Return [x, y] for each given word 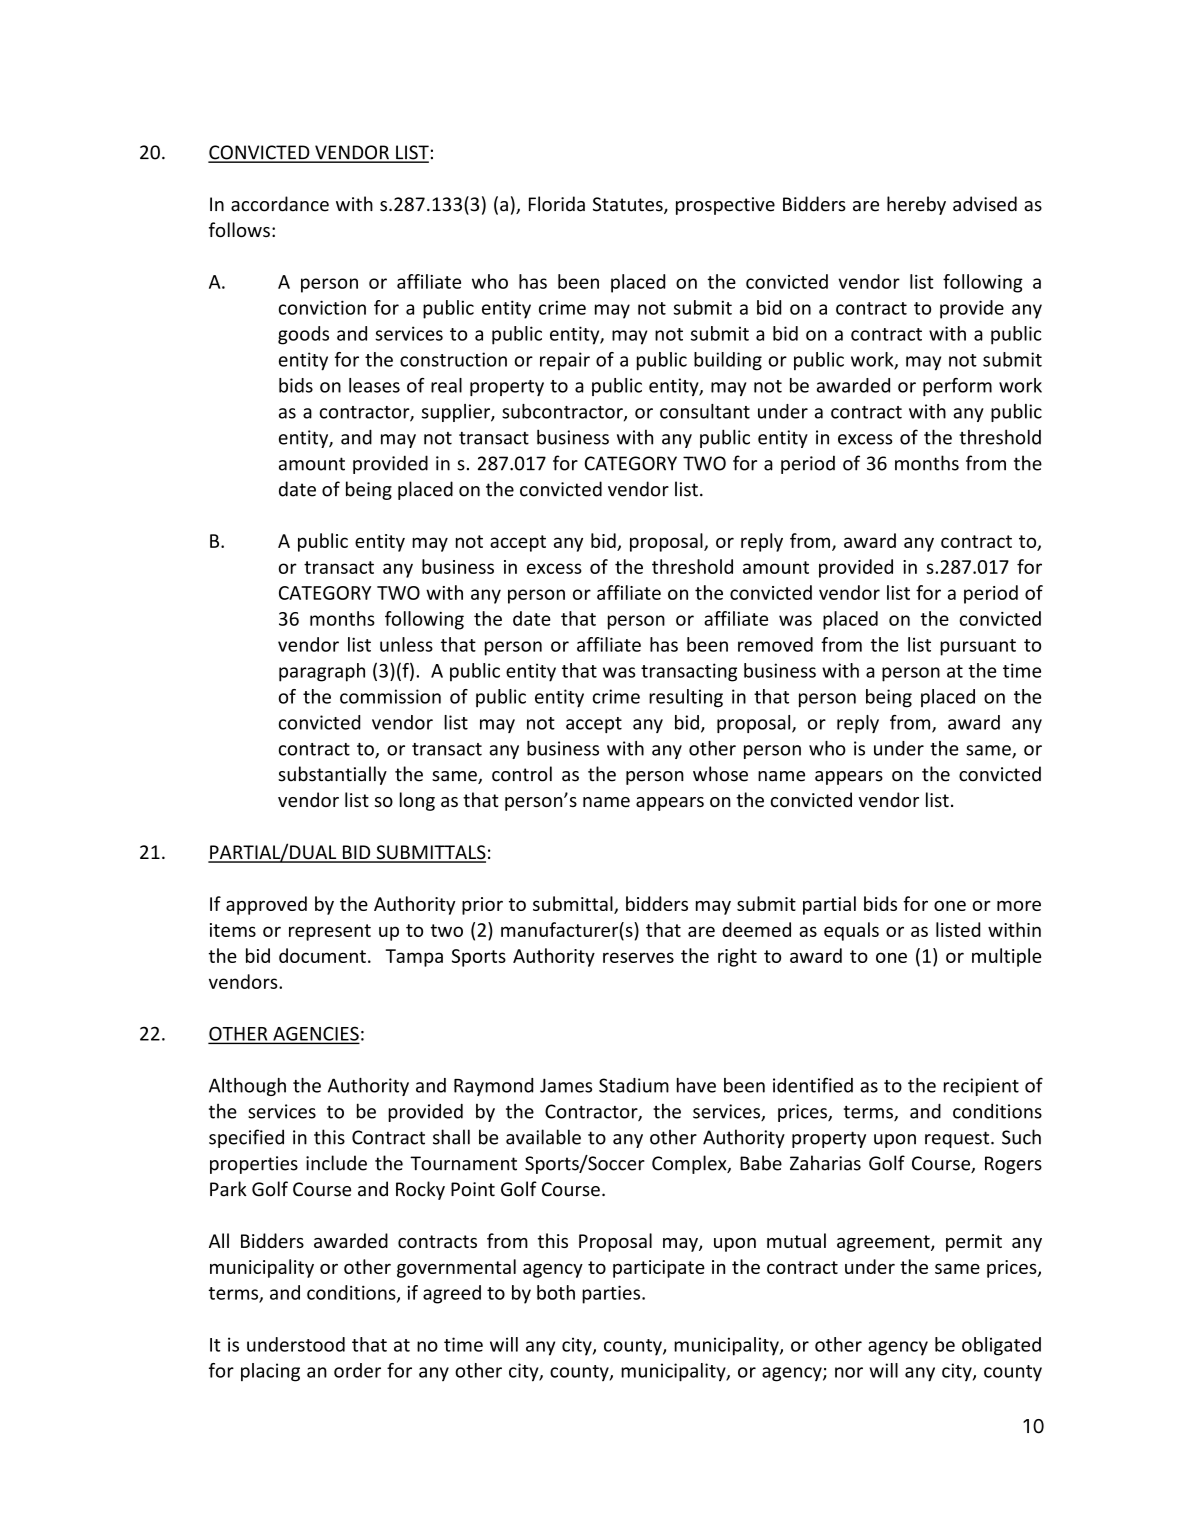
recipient [981, 1087]
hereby [916, 205]
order [357, 1370]
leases [374, 385]
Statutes [629, 205]
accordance [280, 204]
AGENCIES [315, 1034]
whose [720, 774]
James [566, 1085]
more [1019, 905]
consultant [705, 411]
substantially [332, 775]
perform [957, 387]
